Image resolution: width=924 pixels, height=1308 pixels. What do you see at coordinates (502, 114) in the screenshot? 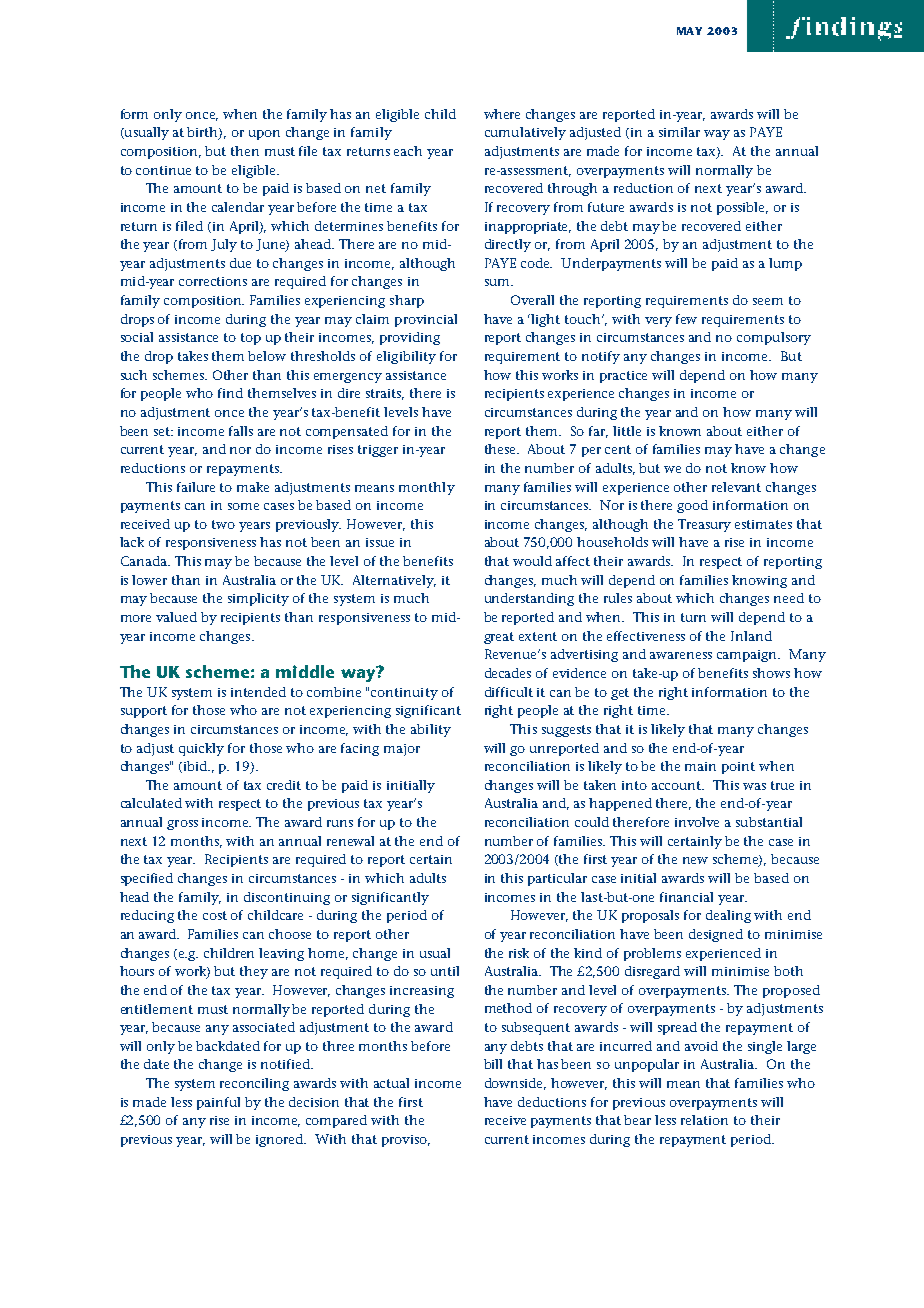
I see `where` at bounding box center [502, 114].
